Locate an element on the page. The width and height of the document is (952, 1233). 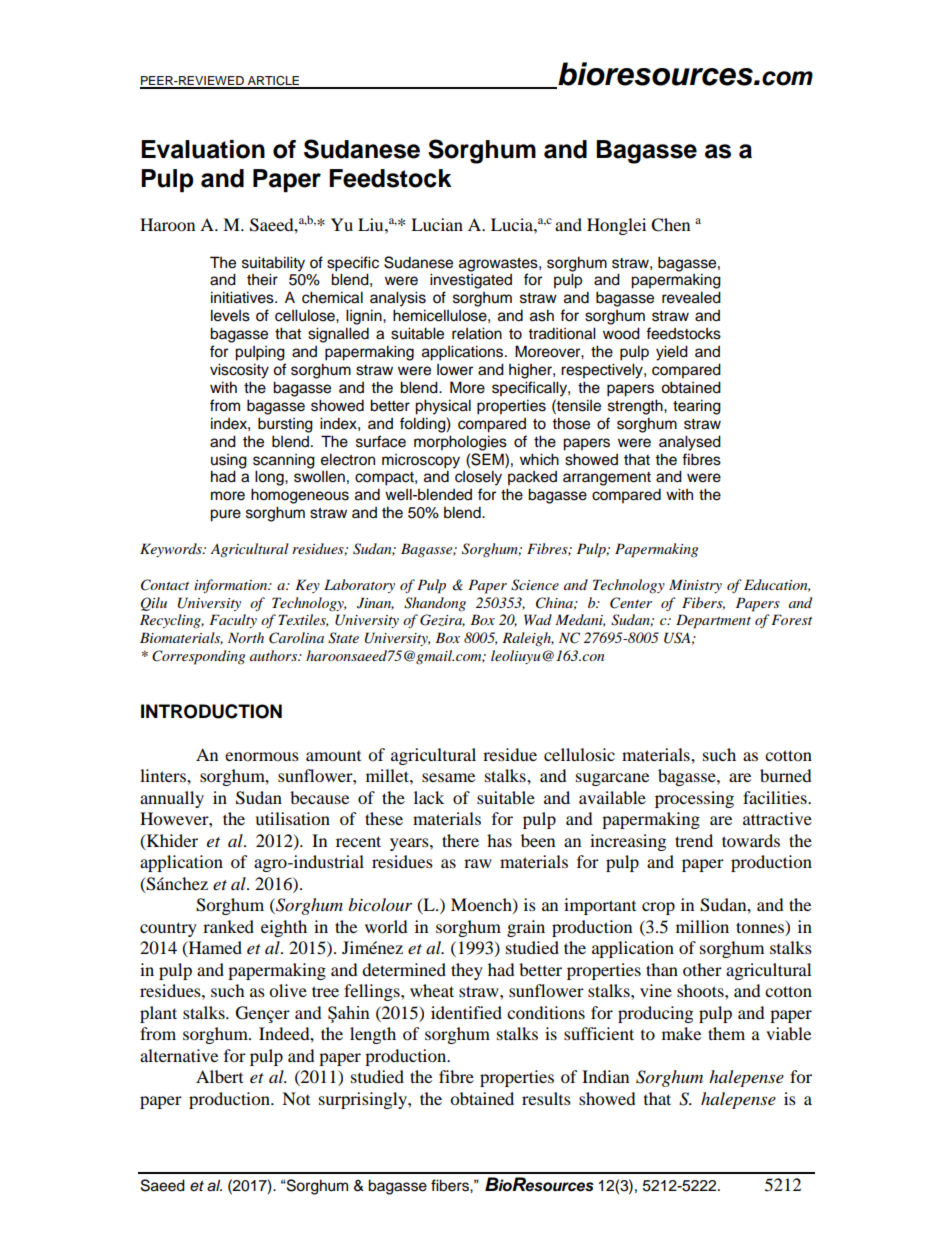
utilisation is located at coordinates (292, 818).
